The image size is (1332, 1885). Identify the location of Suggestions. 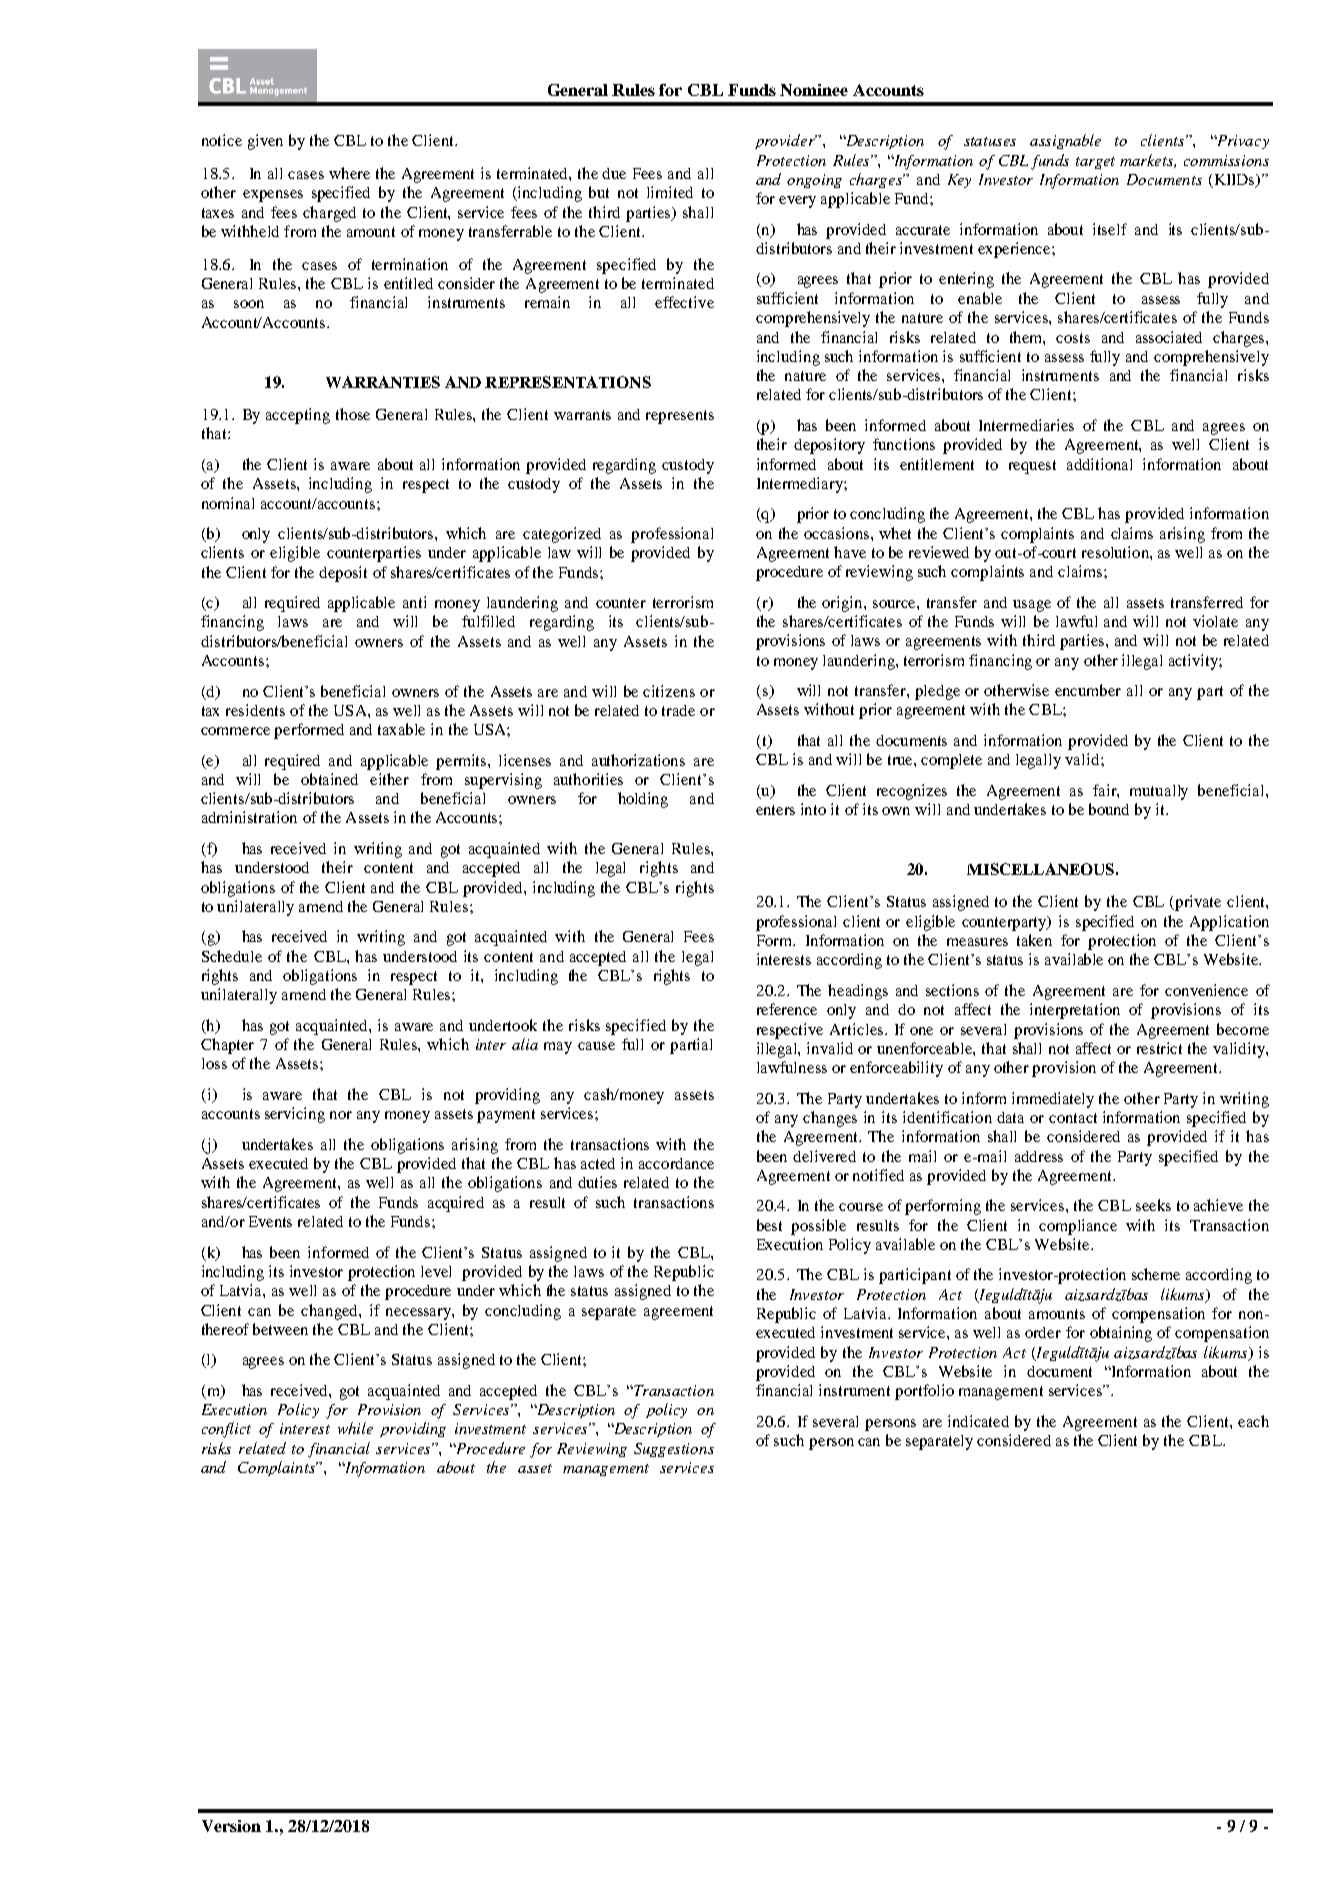
(674, 1450).
